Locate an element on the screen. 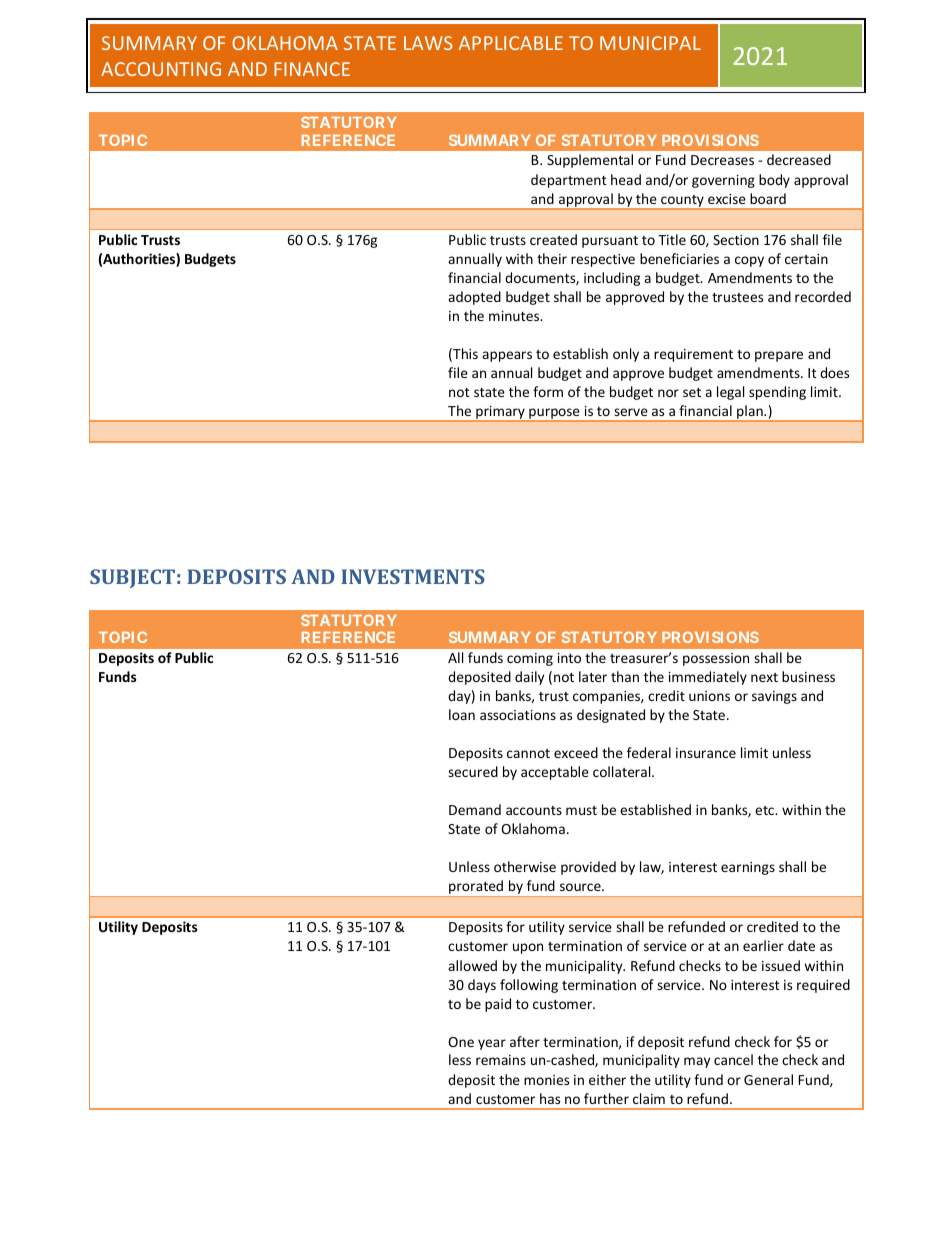  accounts is located at coordinates (534, 810).
